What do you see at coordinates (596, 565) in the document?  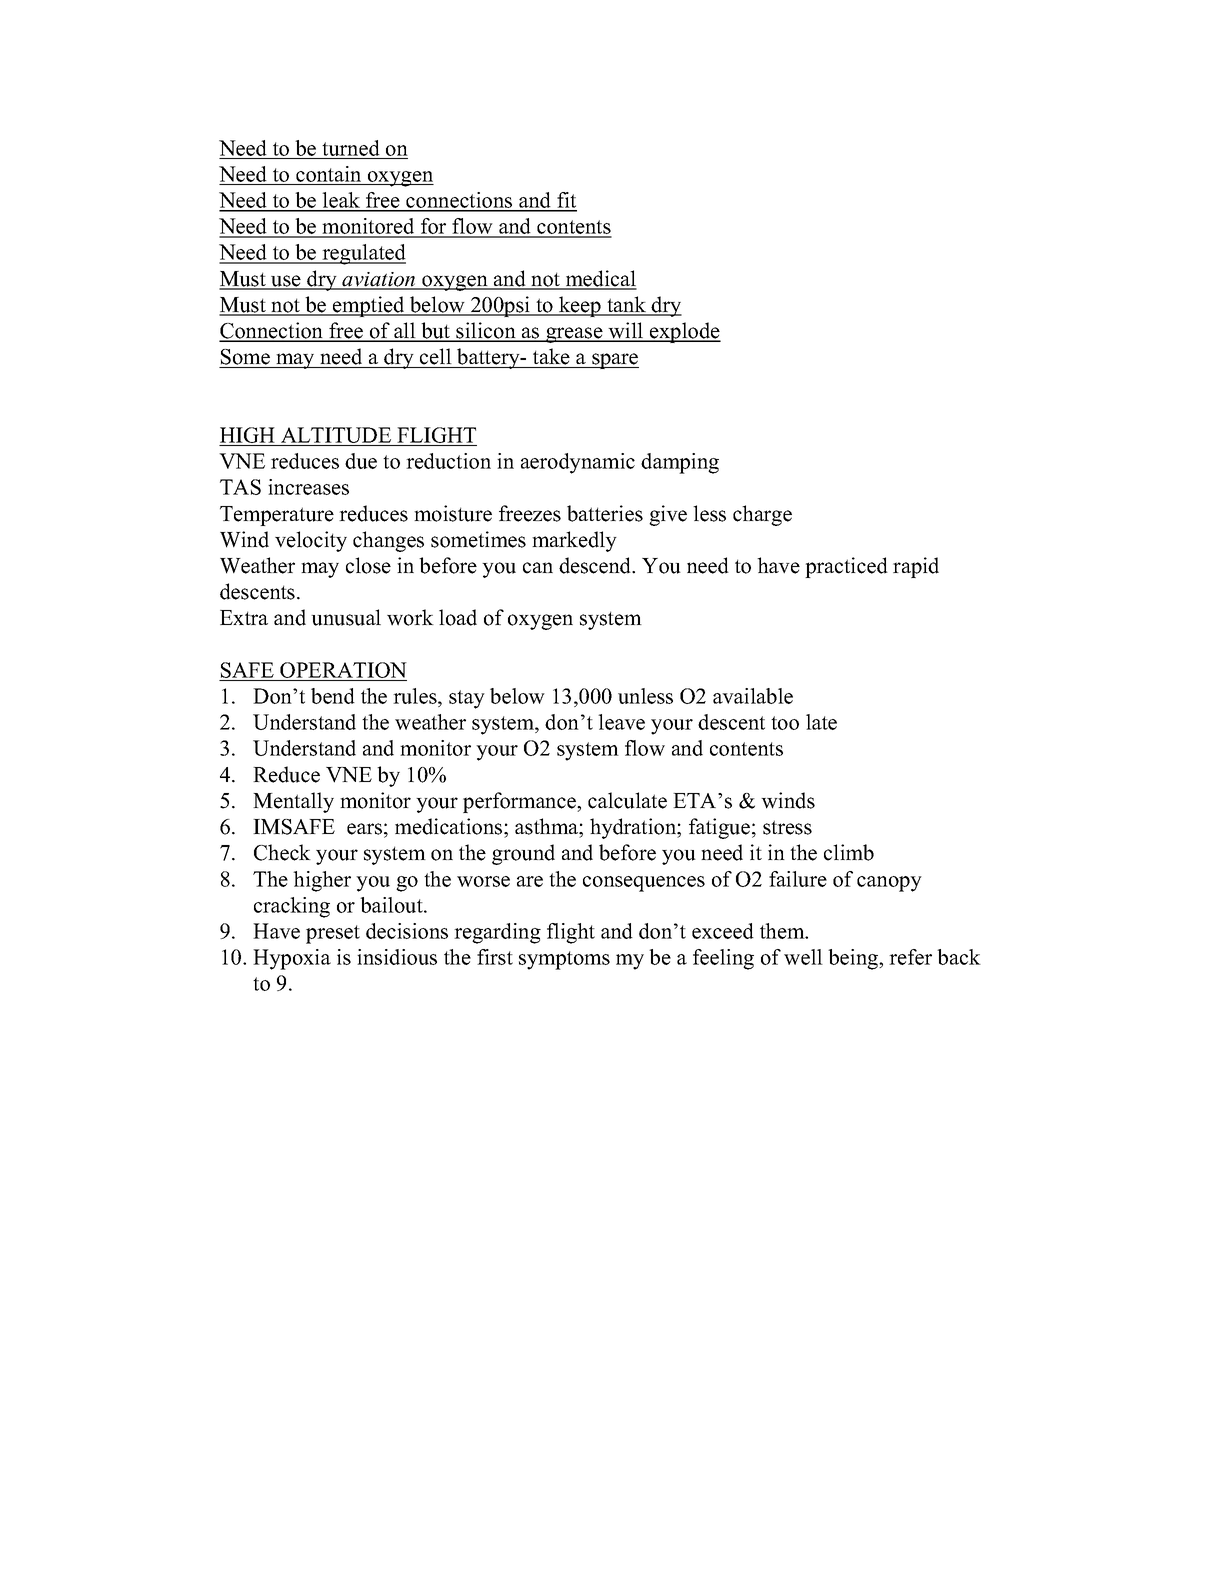 I see `descend` at bounding box center [596, 565].
